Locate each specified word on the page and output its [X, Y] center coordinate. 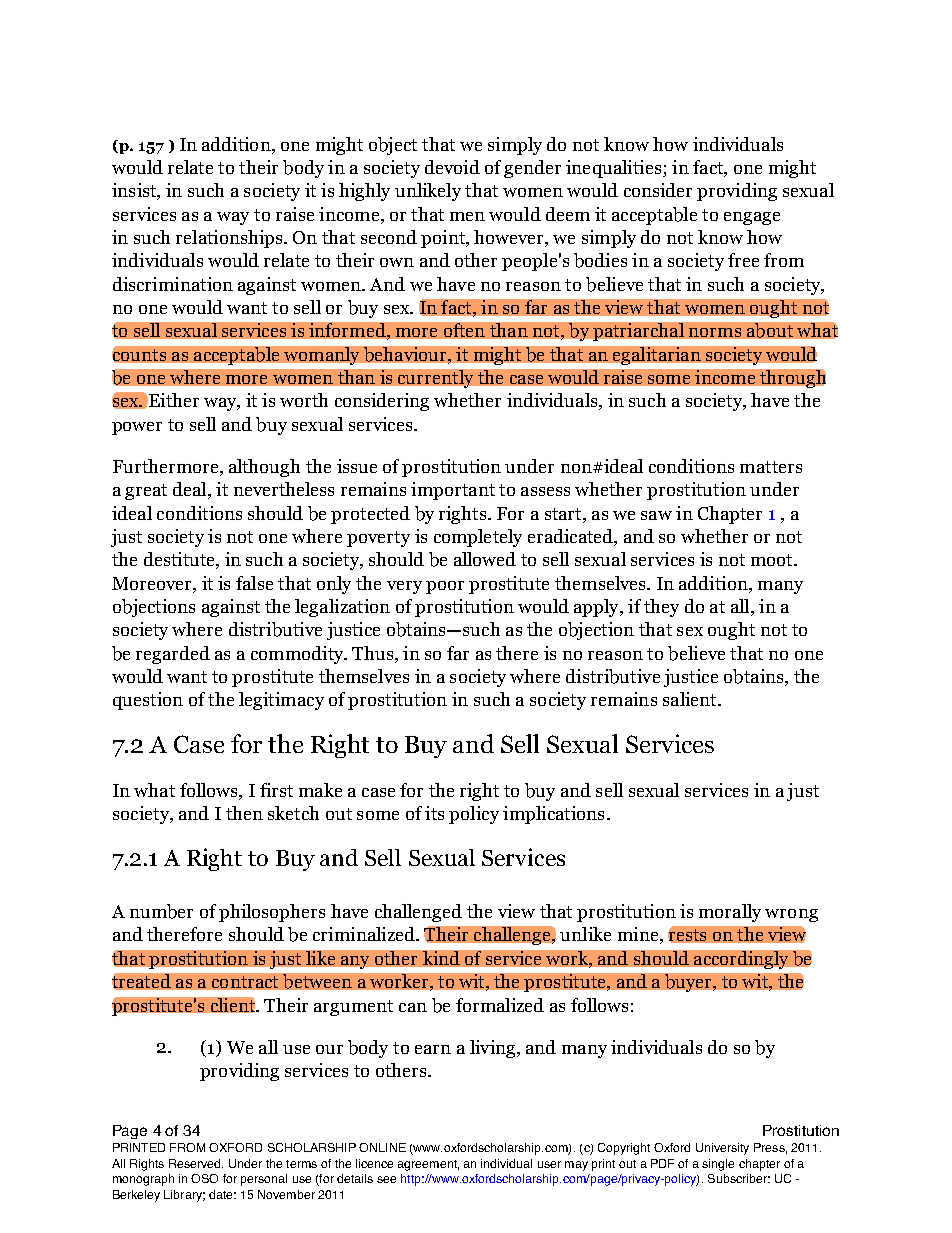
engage [752, 218]
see [386, 1179]
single [718, 1165]
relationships [230, 239]
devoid [452, 167]
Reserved [196, 1163]
